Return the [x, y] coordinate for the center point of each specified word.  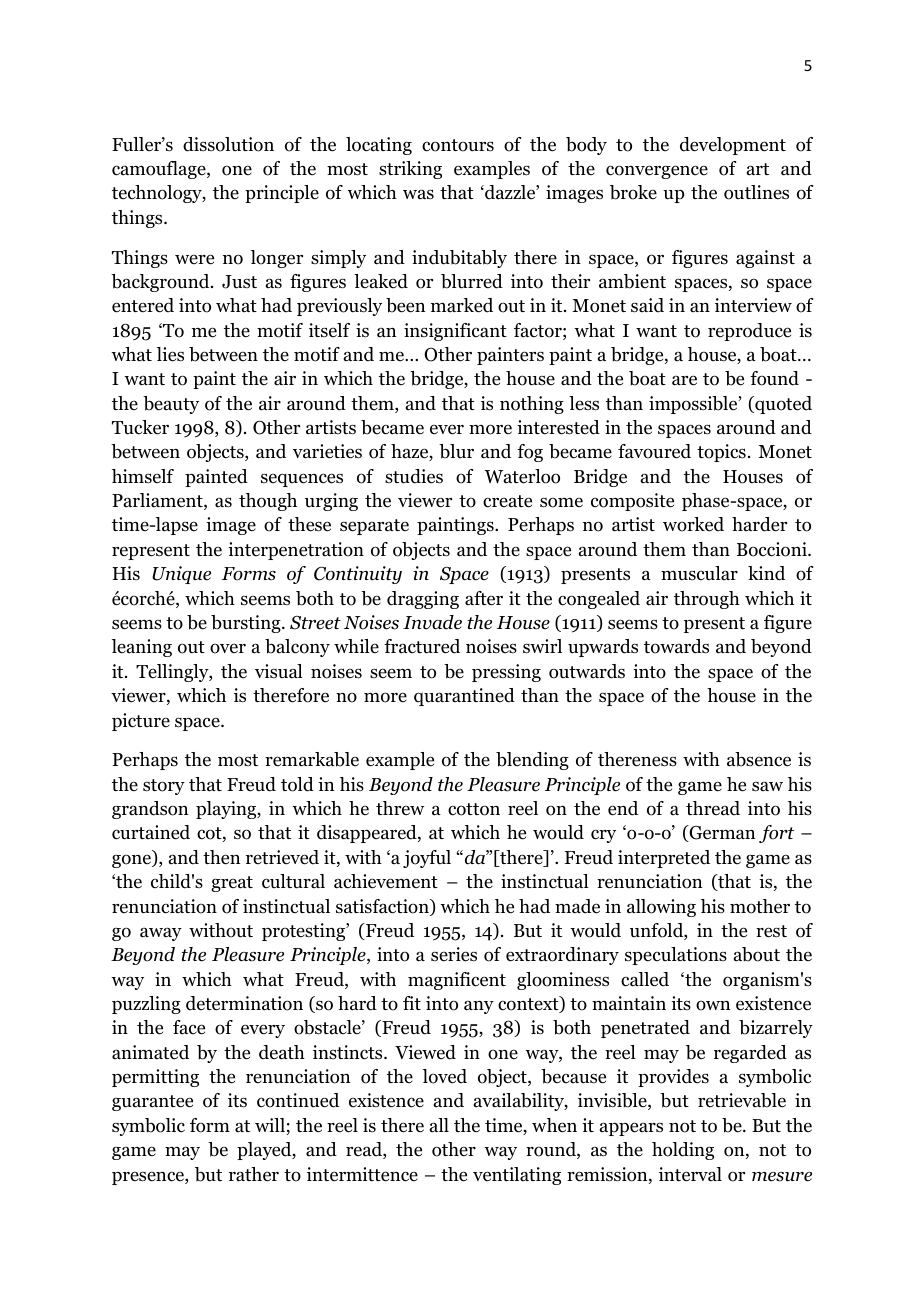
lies [170, 354]
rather [254, 1174]
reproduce [749, 332]
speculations [676, 956]
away [161, 934]
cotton [474, 809]
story [164, 787]
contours [458, 145]
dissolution [228, 144]
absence [759, 759]
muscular [699, 573]
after [484, 598]
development [733, 146]
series [454, 954]
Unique [181, 575]
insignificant [455, 332]
